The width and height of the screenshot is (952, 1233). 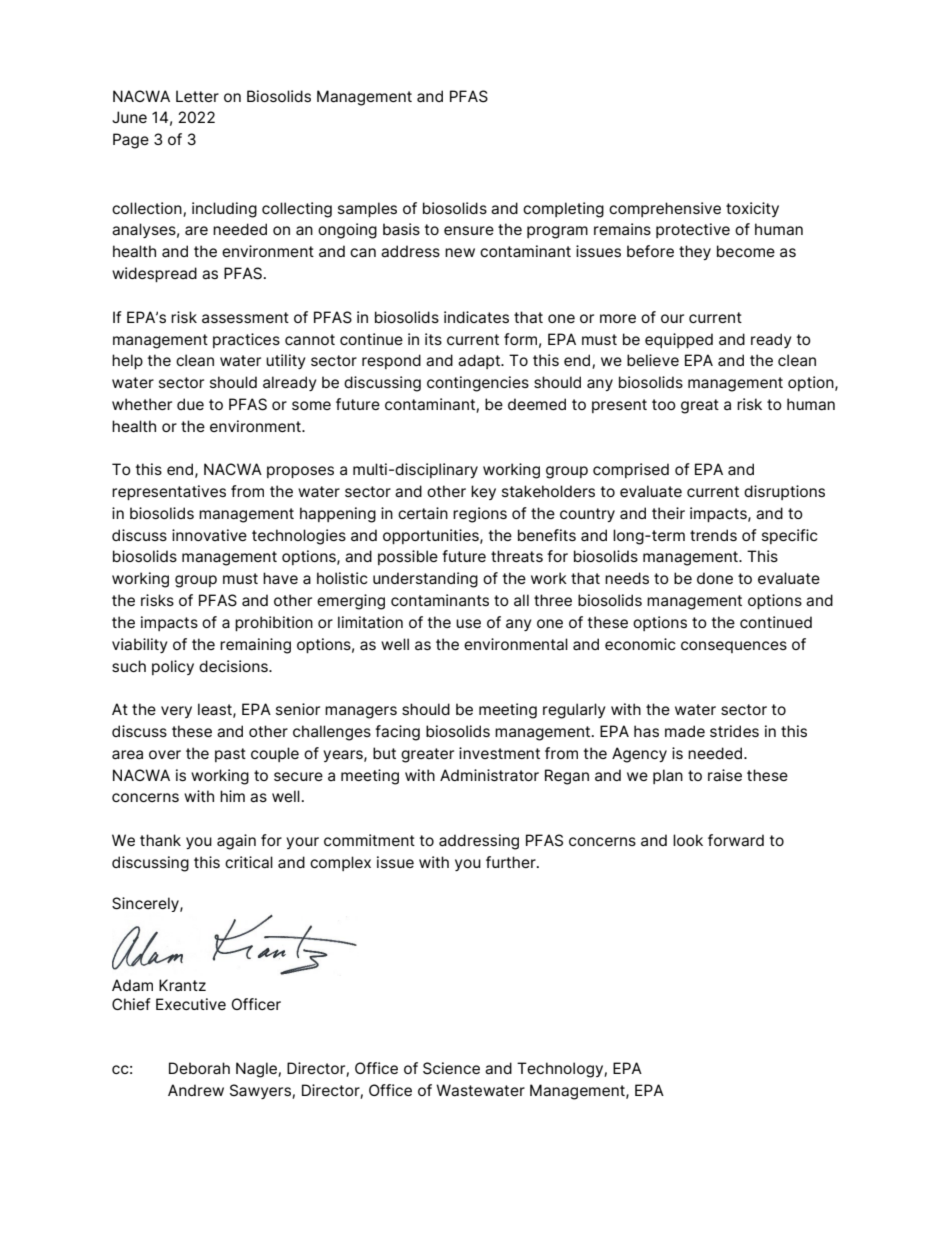 What do you see at coordinates (199, 1068) in the screenshot?
I see `Deborah` at bounding box center [199, 1068].
